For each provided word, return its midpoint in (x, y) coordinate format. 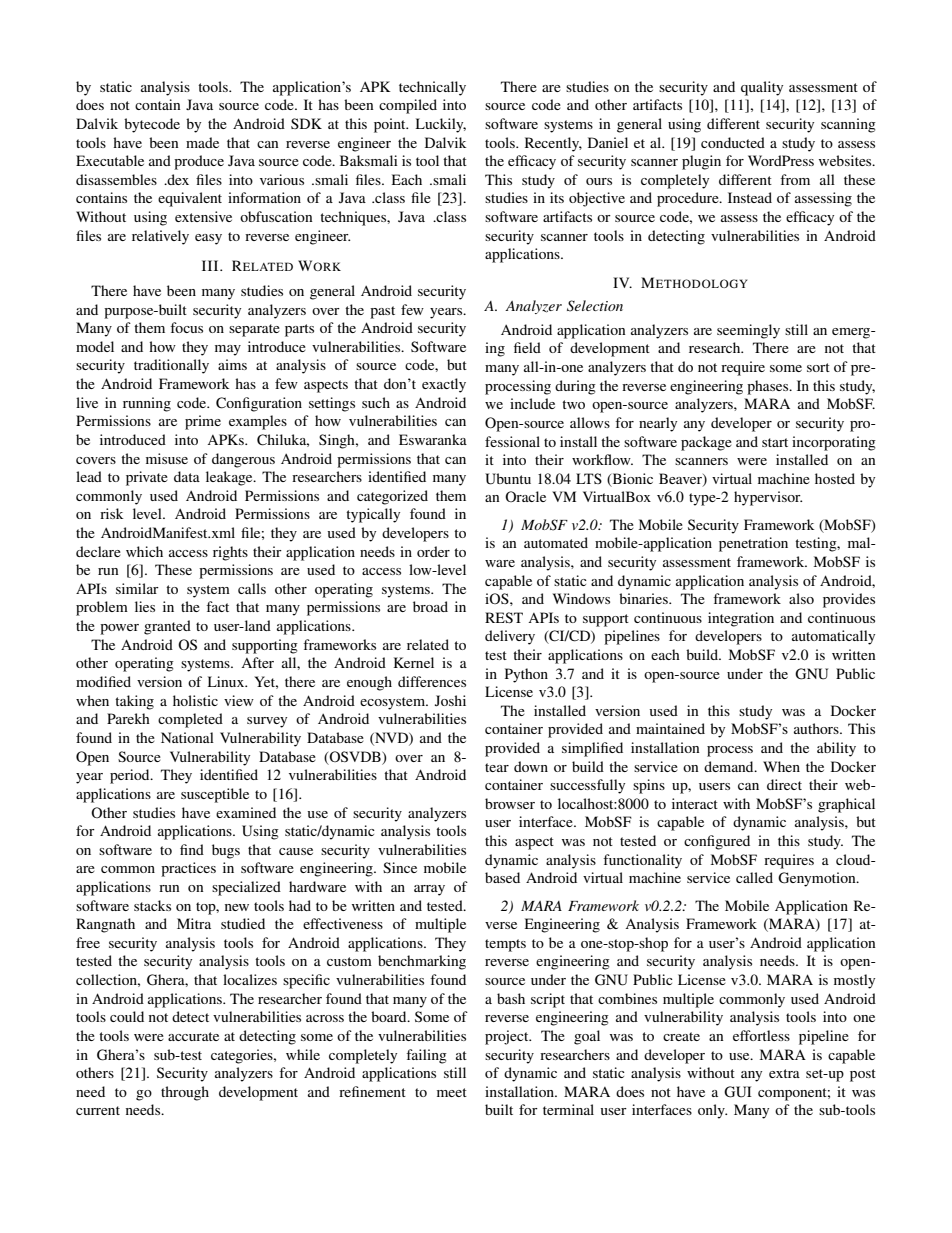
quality (762, 88)
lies (145, 606)
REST (504, 617)
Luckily (441, 125)
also (801, 598)
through (185, 1093)
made (202, 142)
